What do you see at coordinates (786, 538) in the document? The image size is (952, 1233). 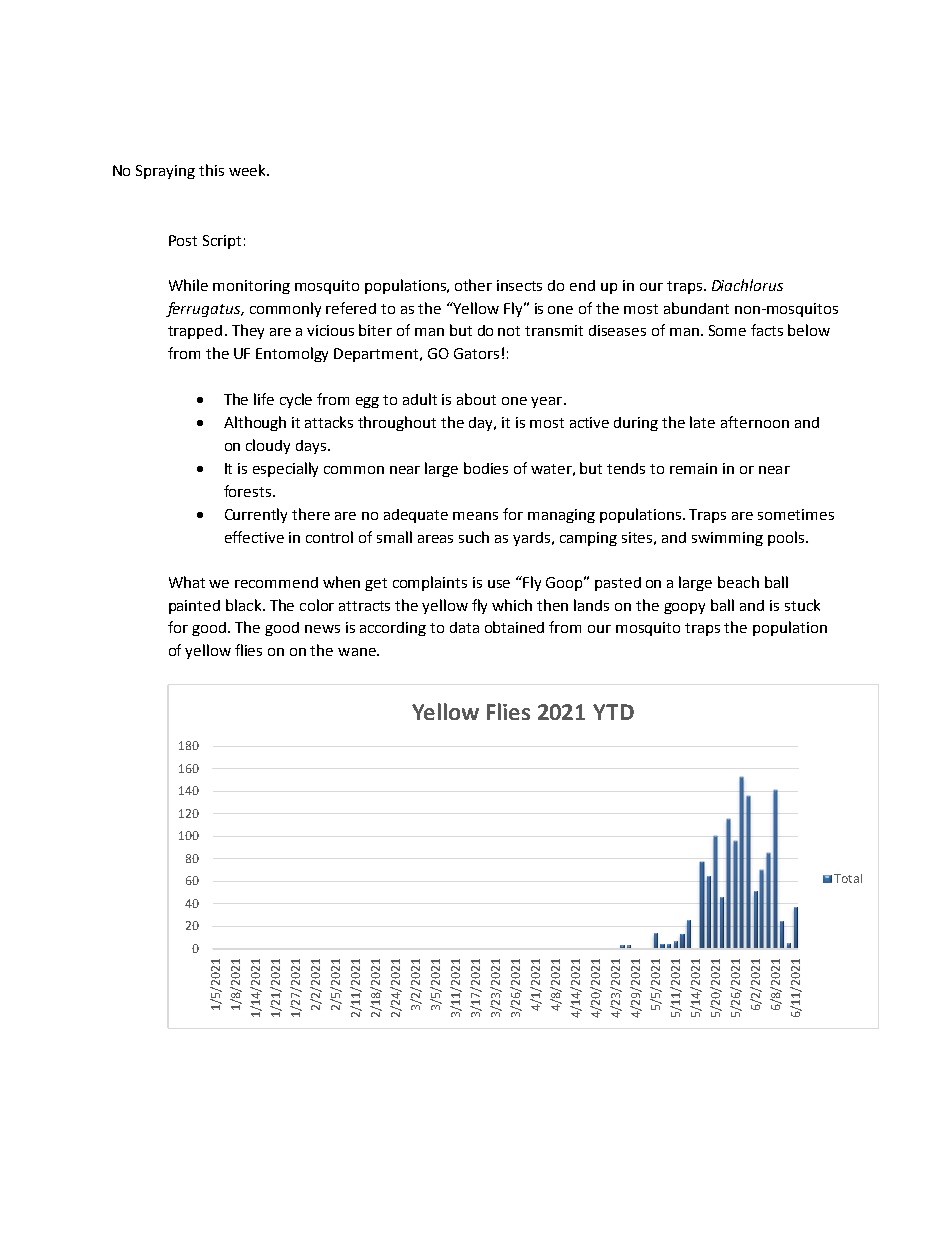 I see `pools` at bounding box center [786, 538].
